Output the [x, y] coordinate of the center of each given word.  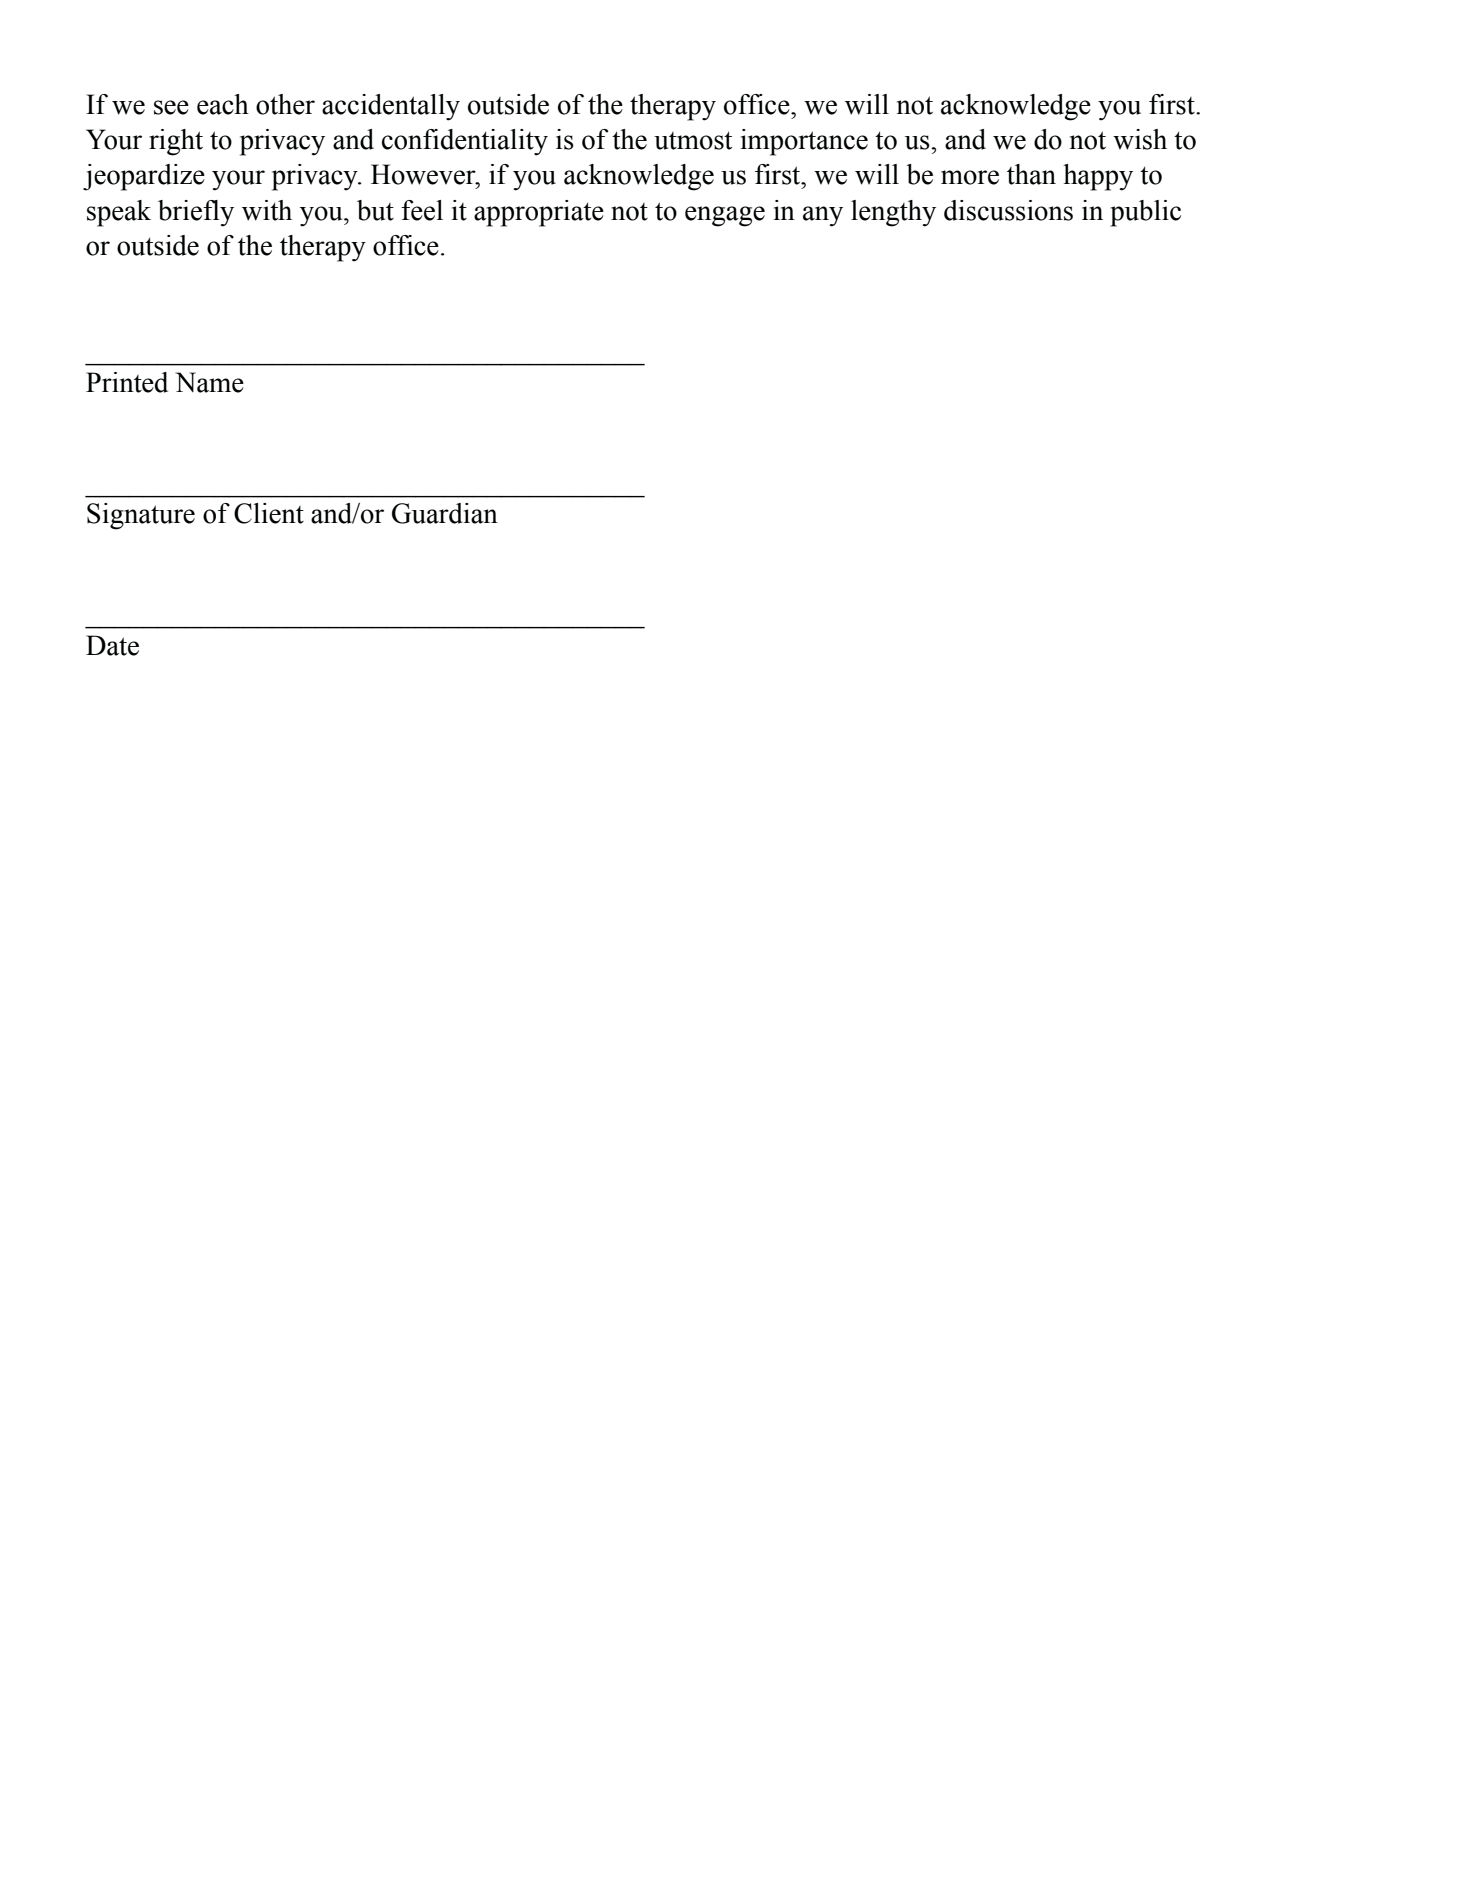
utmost [693, 140]
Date [112, 645]
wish [1140, 139]
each [223, 104]
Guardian [445, 513]
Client [269, 513]
